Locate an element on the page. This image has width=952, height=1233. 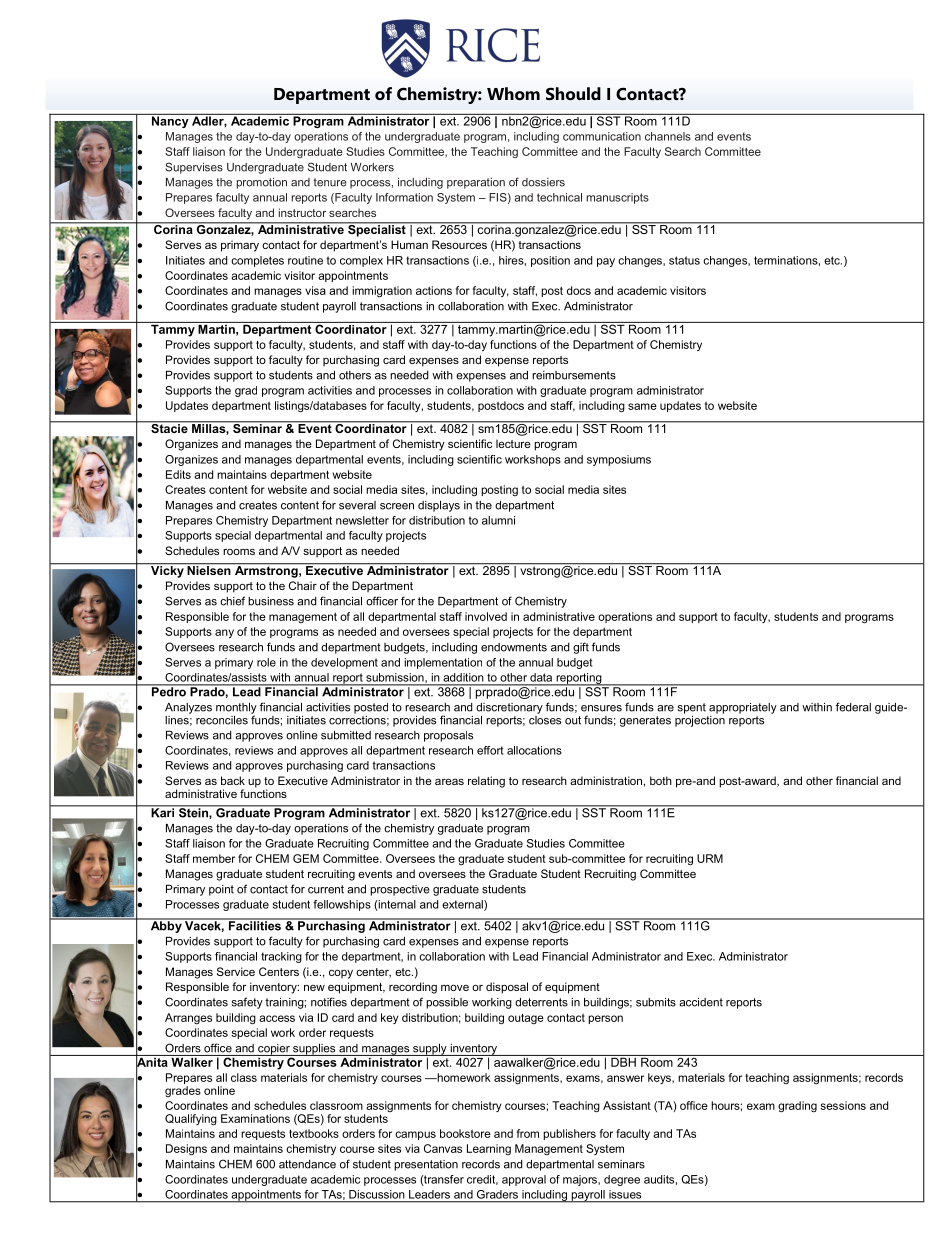
appropriately is located at coordinates (743, 708).
